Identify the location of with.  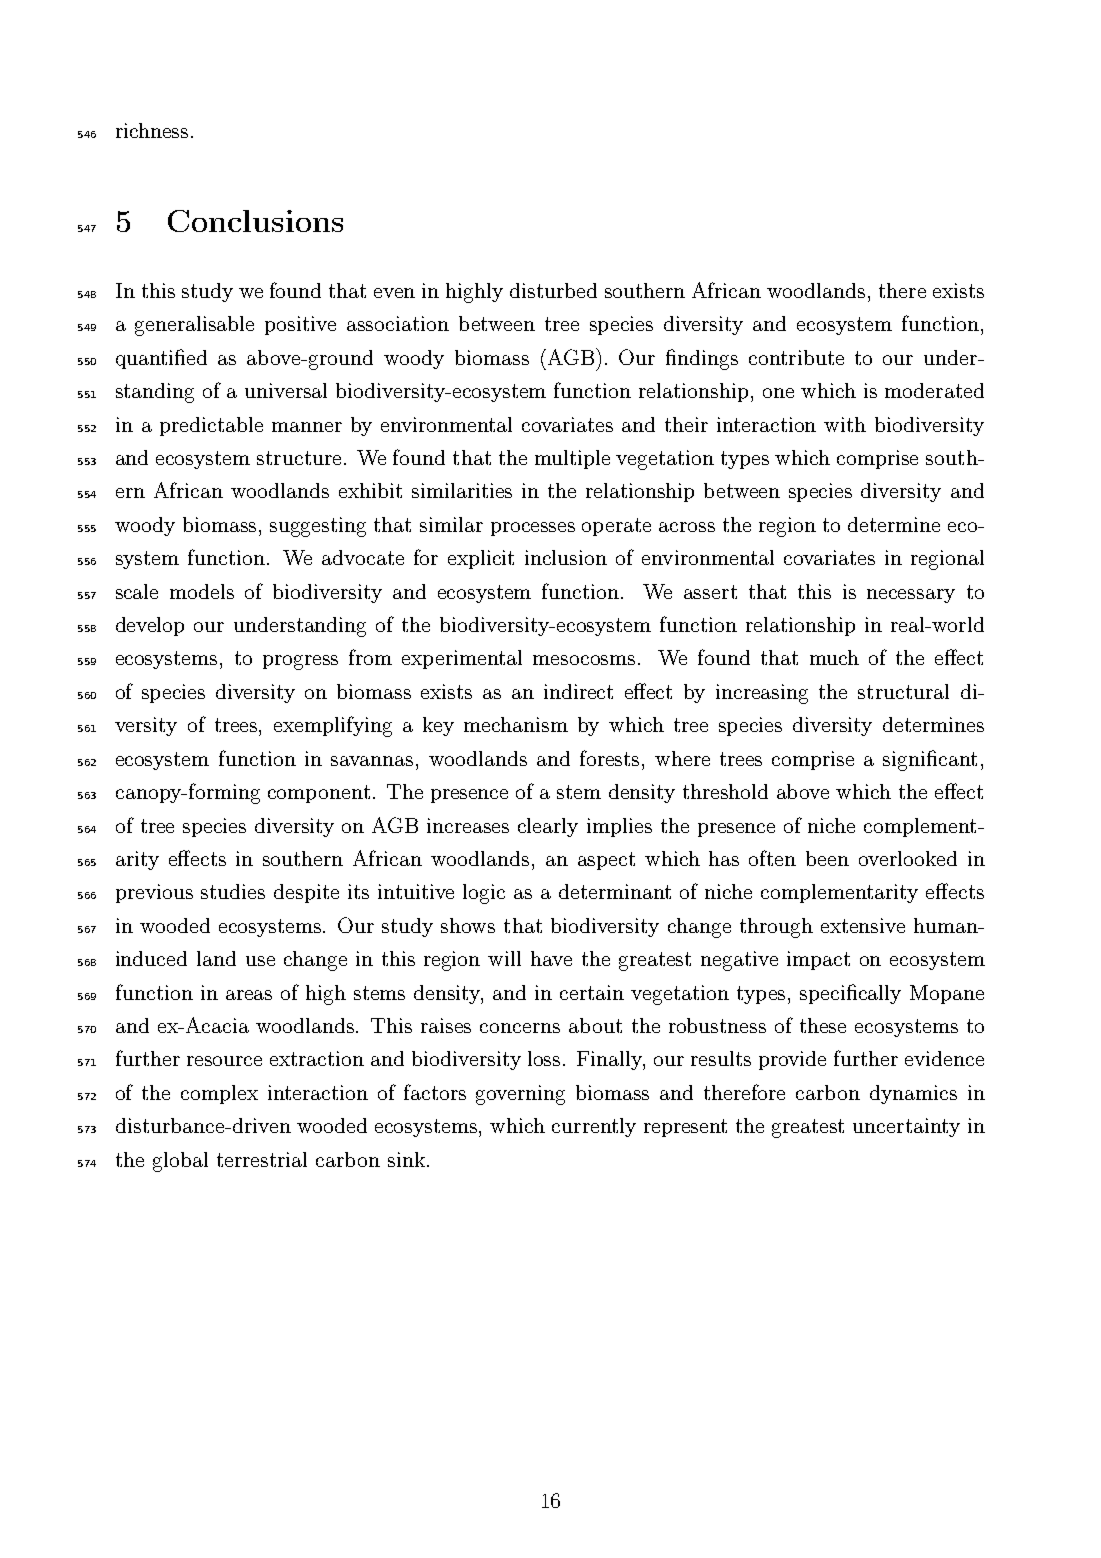
(845, 424).
